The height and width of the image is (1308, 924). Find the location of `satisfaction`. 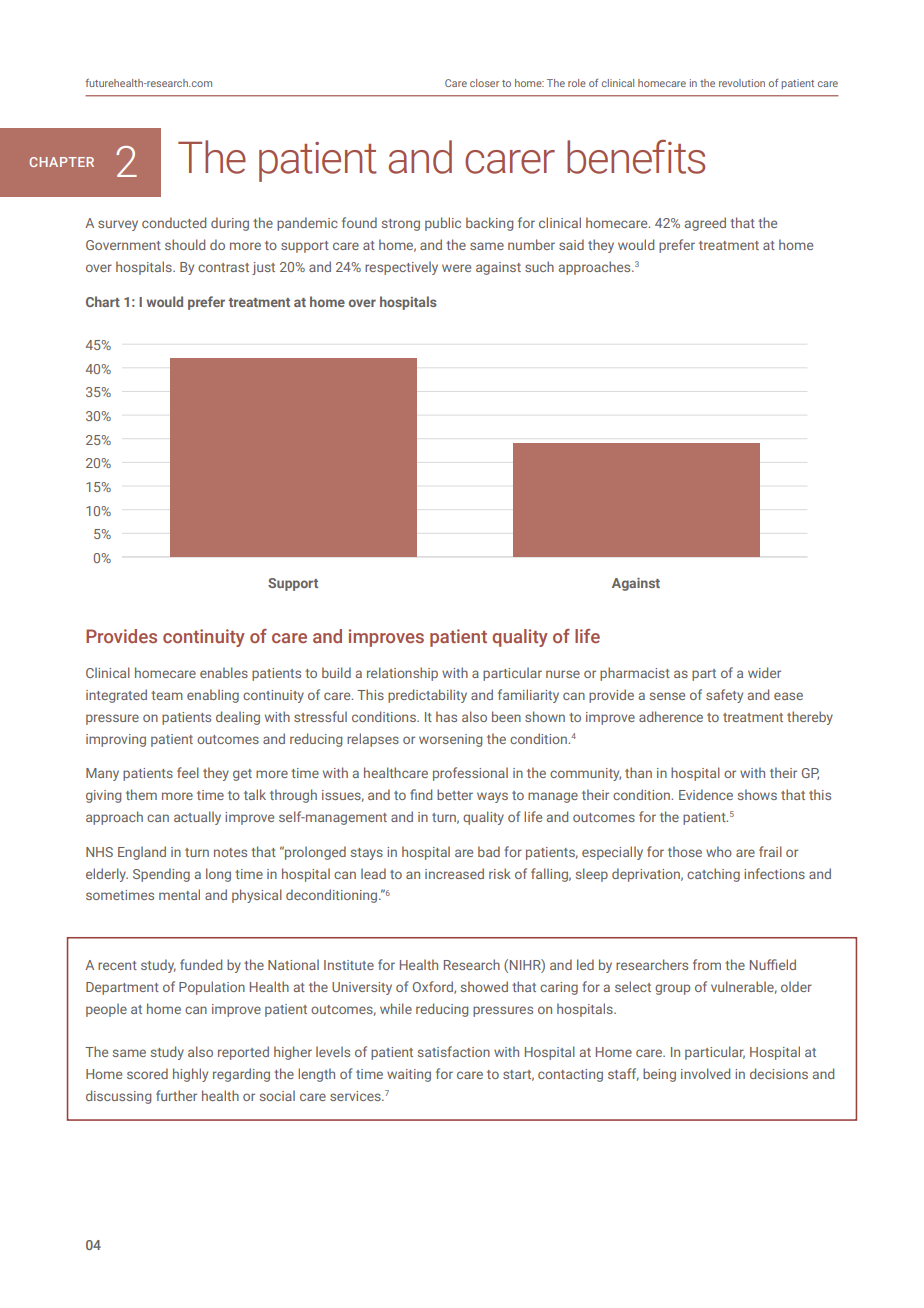

satisfaction is located at coordinates (454, 1051).
